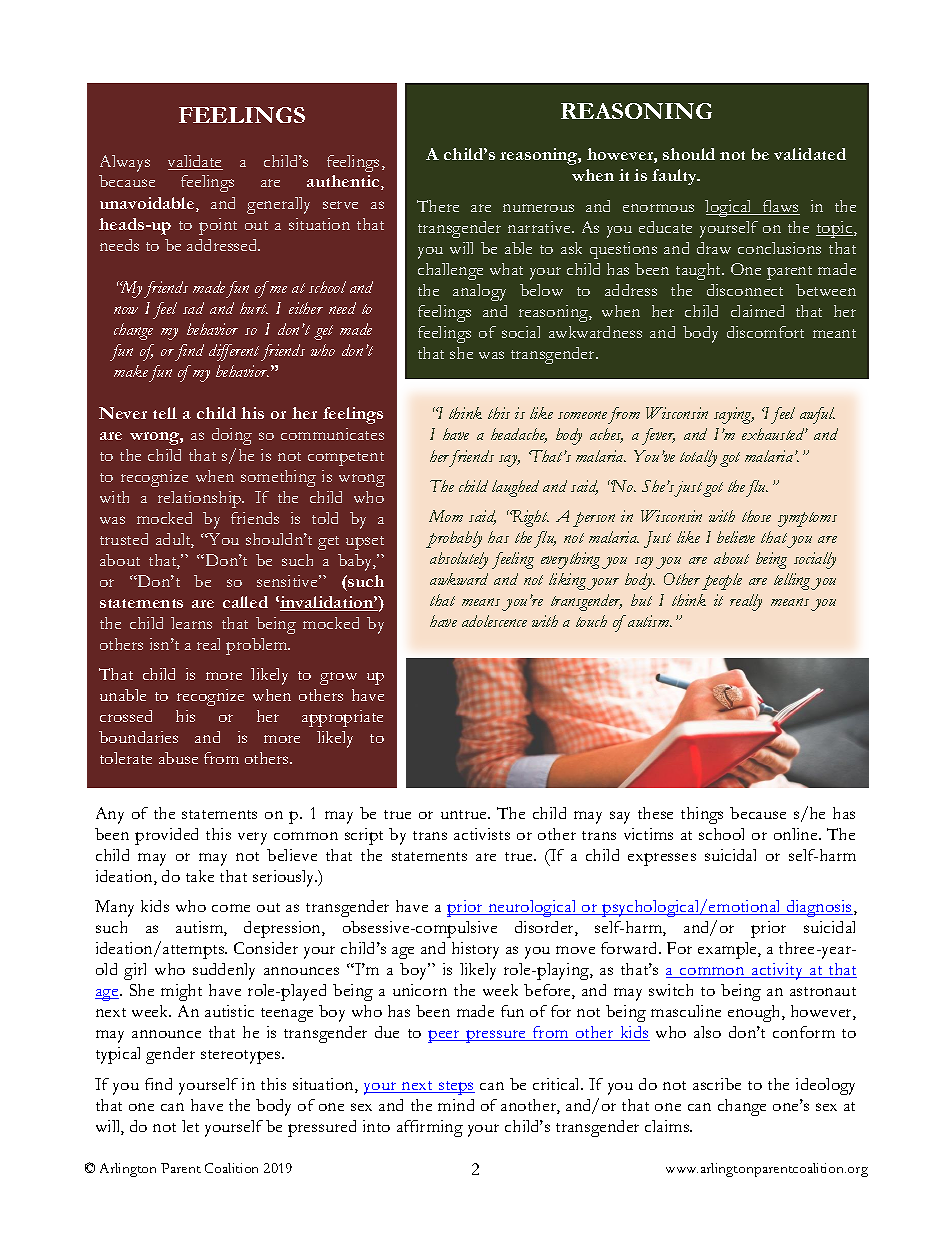 The height and width of the screenshot is (1233, 952). Describe the element at coordinates (756, 516) in the screenshot. I see `those` at that location.
